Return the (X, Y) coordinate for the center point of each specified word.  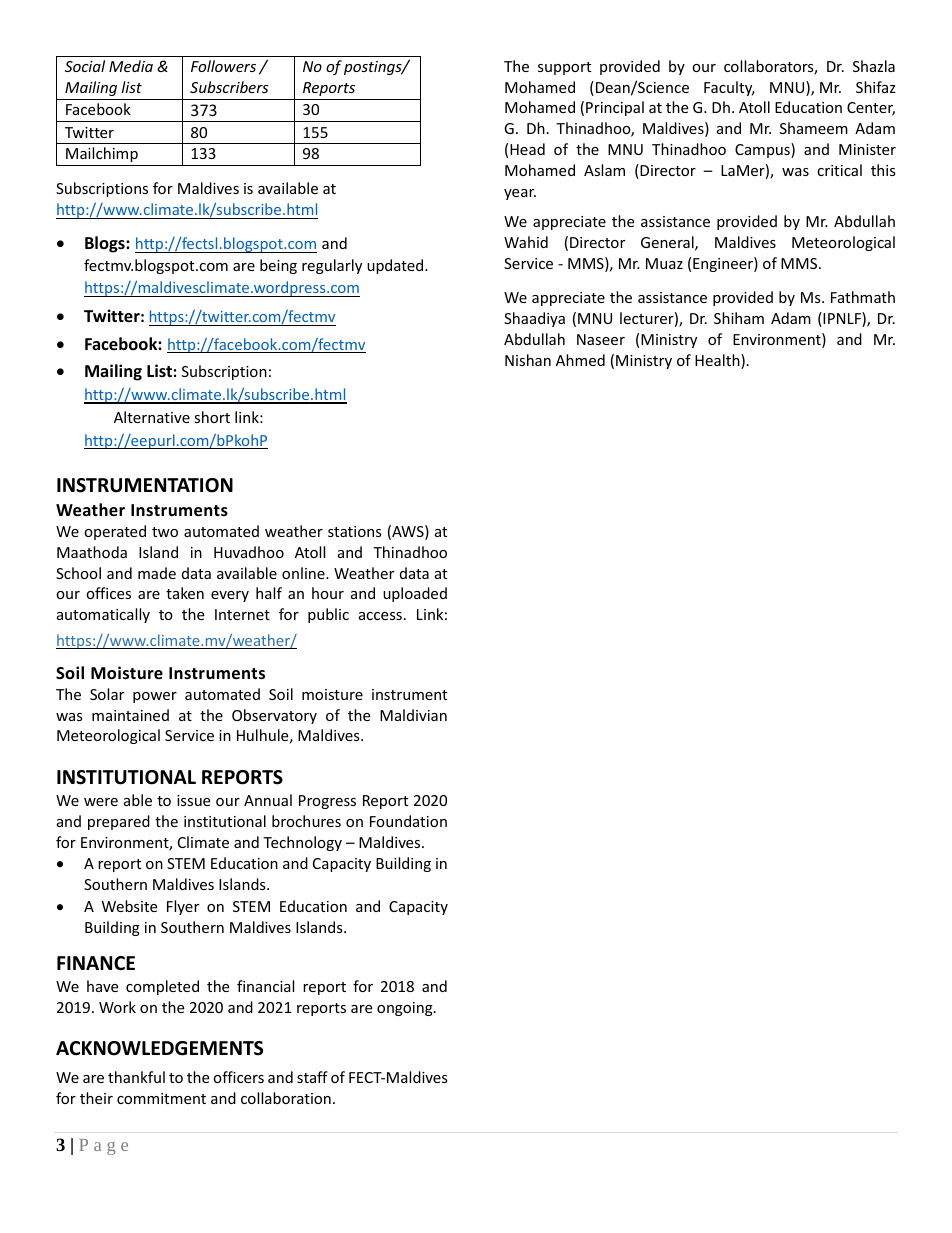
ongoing (406, 1009)
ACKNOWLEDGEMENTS (159, 1048)
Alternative (152, 417)
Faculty (729, 88)
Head (527, 149)
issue (193, 800)
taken (185, 593)
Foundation (408, 821)
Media (131, 66)
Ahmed (580, 360)
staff (312, 1077)
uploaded (415, 594)
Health (718, 361)
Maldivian (413, 715)
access (380, 616)
